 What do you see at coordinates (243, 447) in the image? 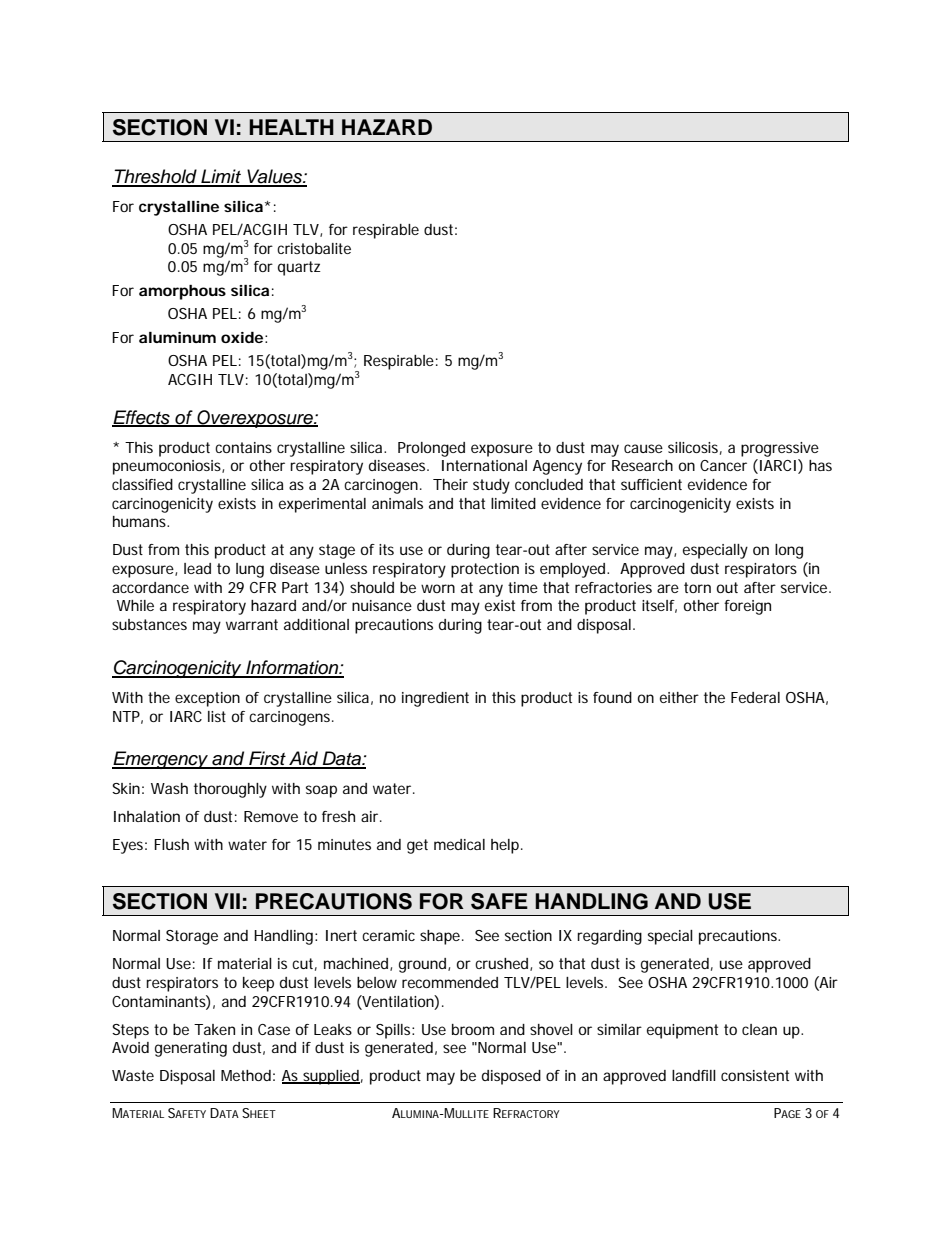
I see `contains` at bounding box center [243, 447].
